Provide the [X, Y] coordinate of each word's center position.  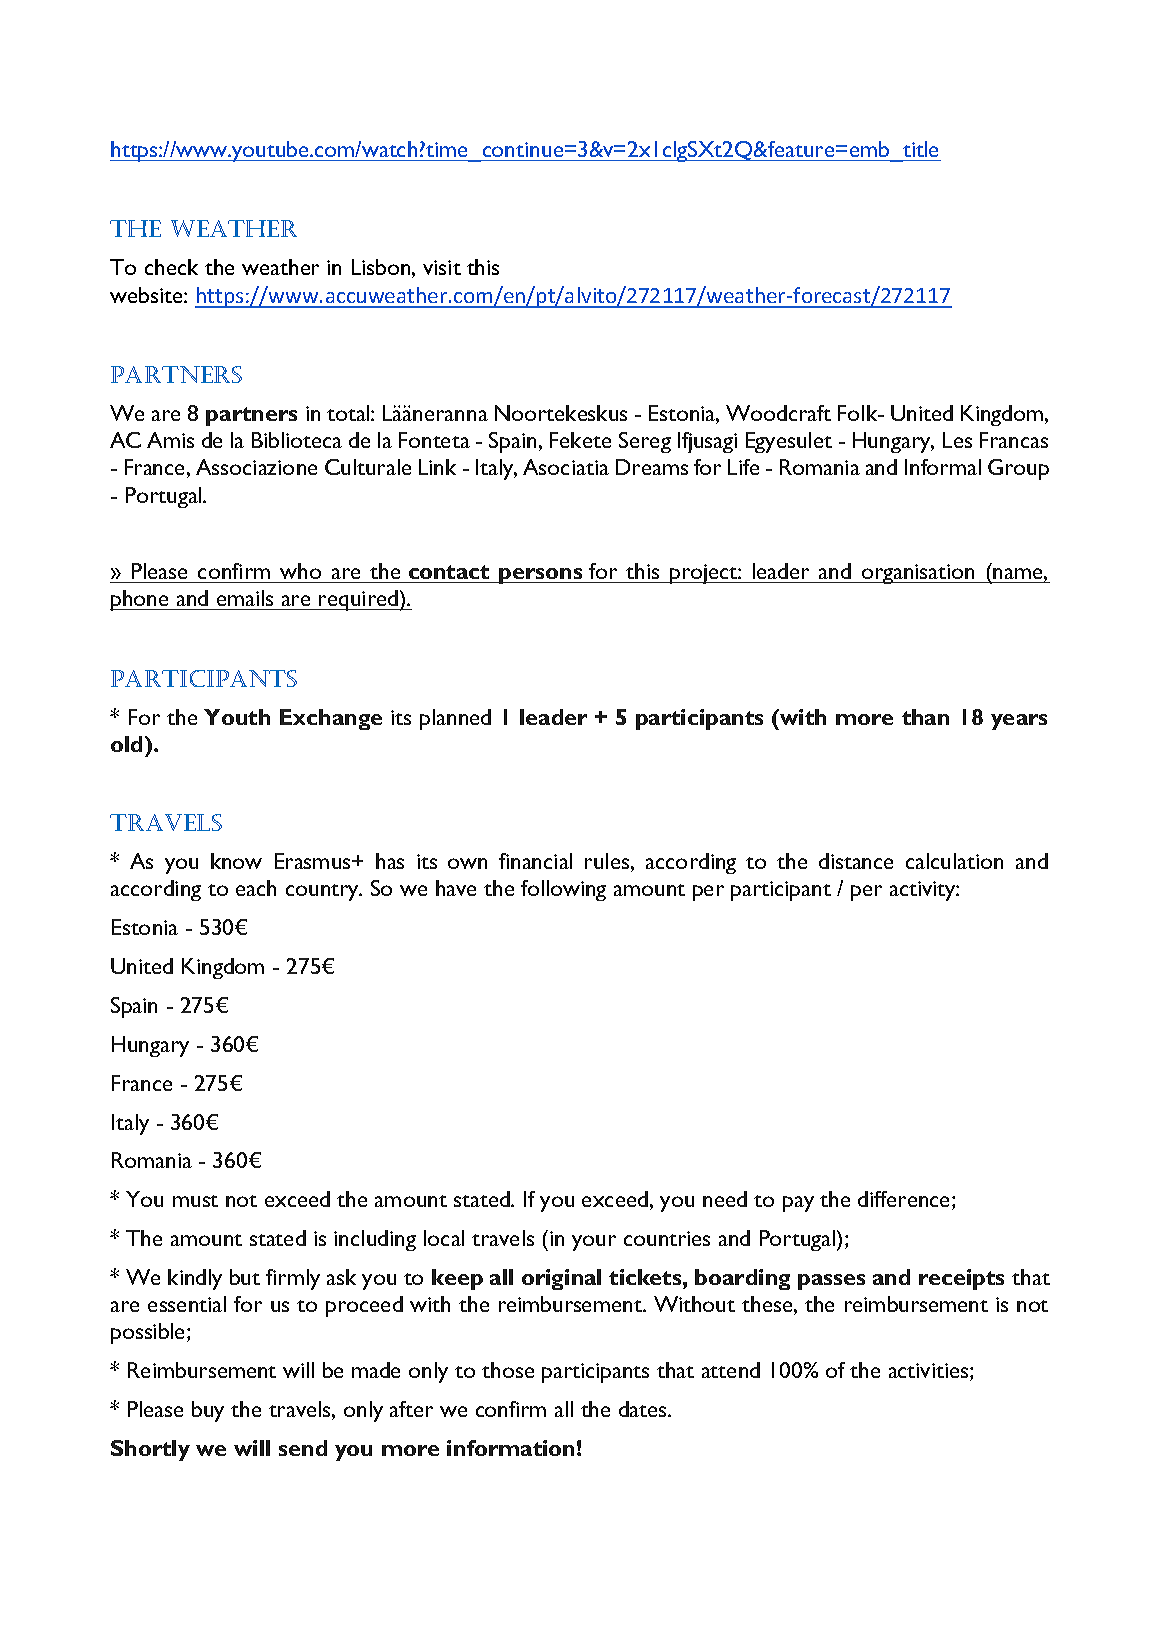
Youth [237, 717]
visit [442, 267]
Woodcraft [778, 413]
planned [455, 719]
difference [905, 1200]
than [925, 717]
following [563, 890]
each [256, 888]
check [171, 267]
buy [208, 1411]
